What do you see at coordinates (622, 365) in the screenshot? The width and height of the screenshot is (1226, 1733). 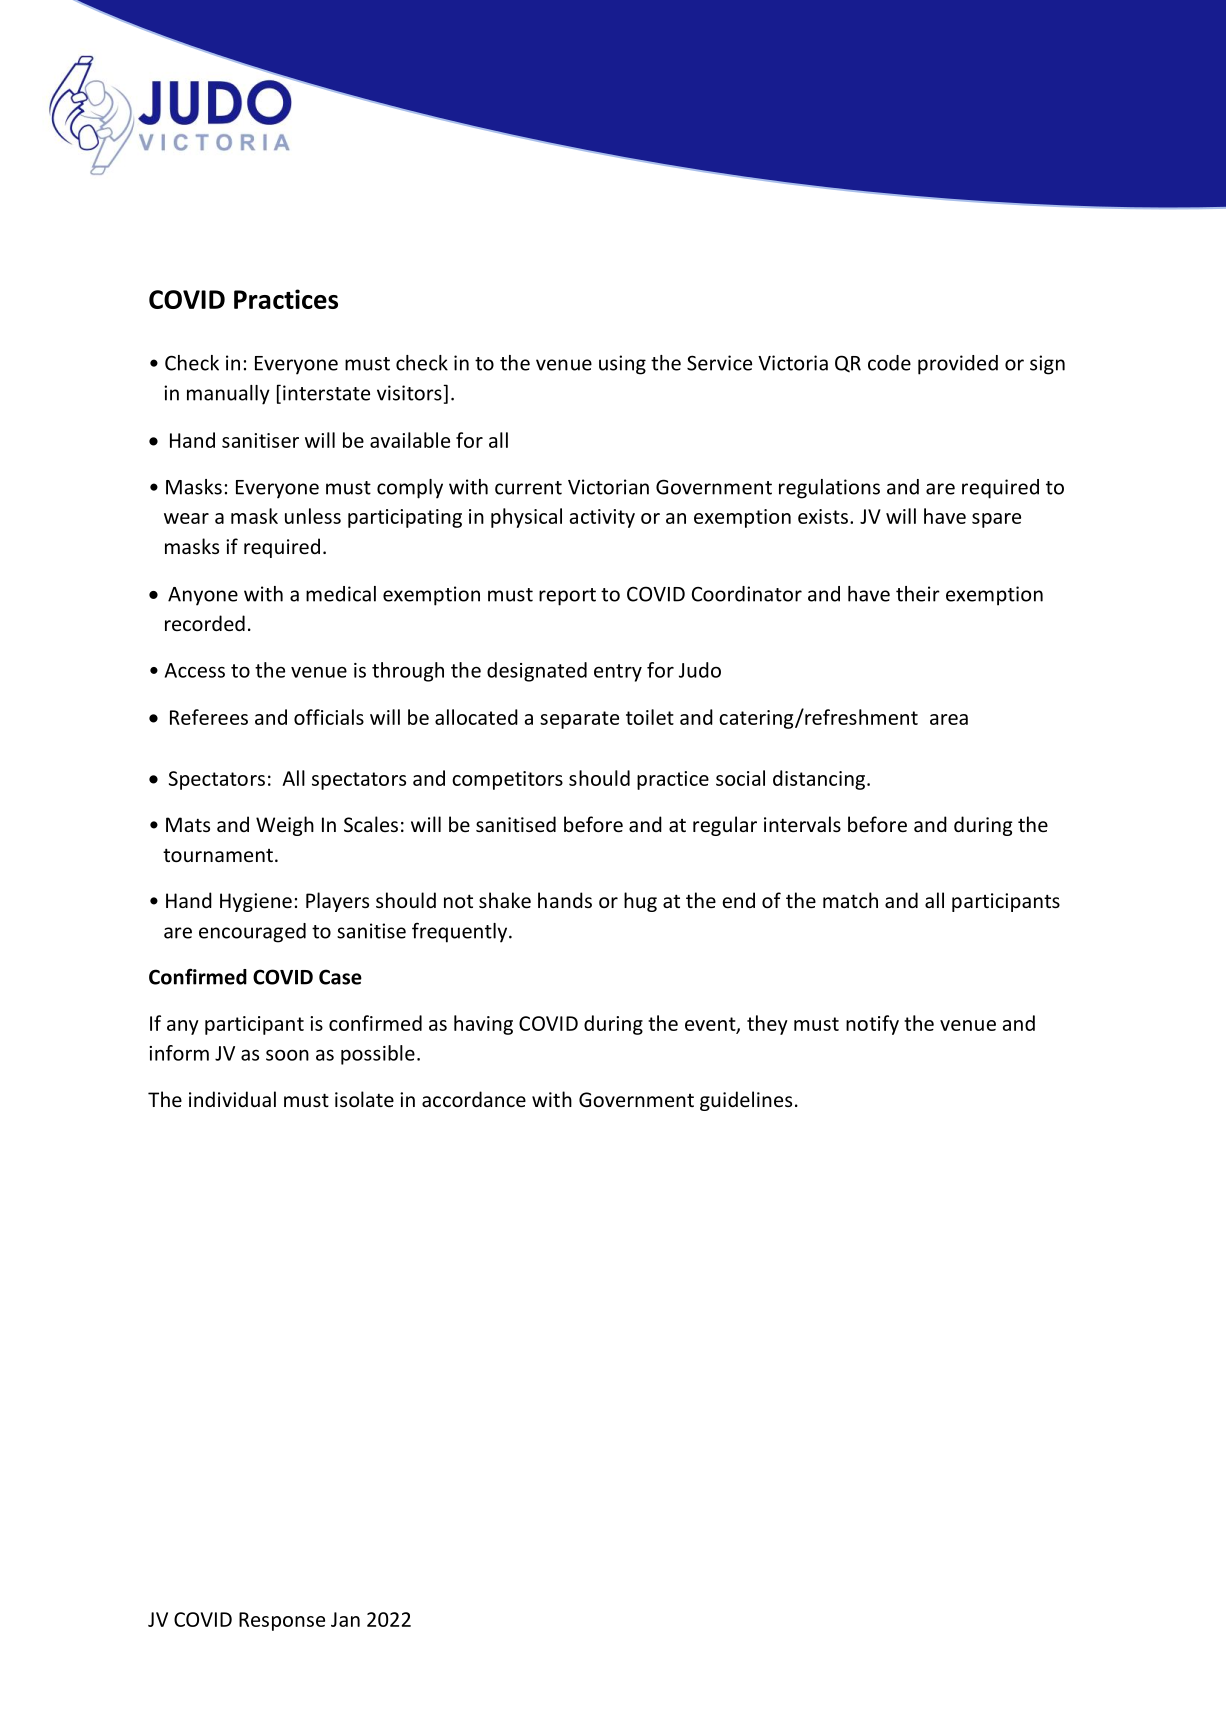 I see `using` at bounding box center [622, 365].
